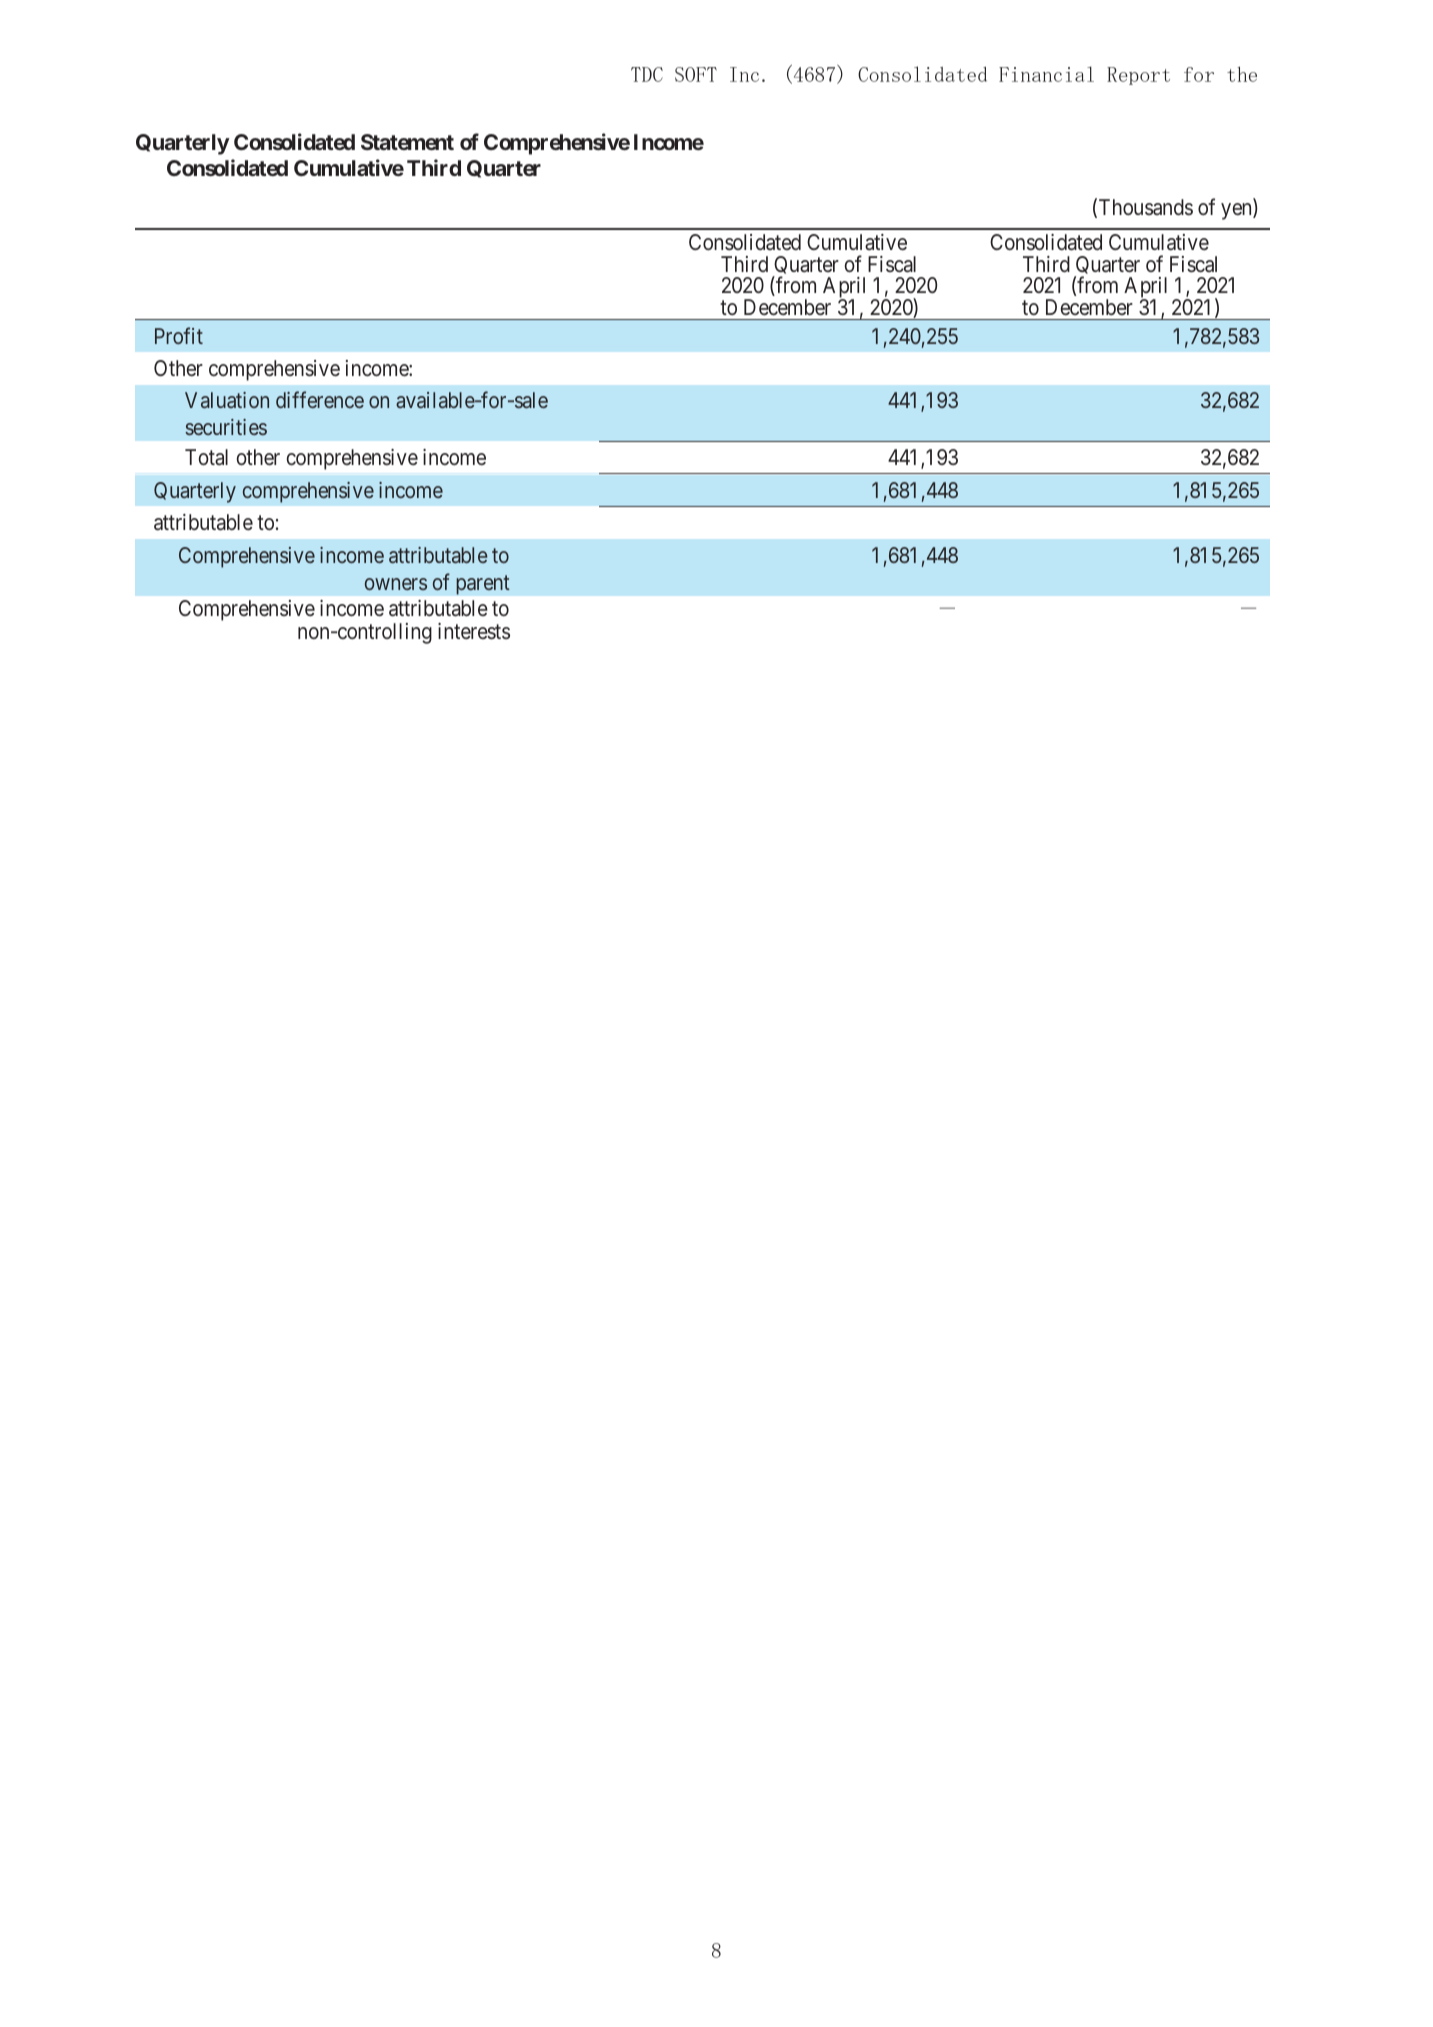 This screenshot has width=1433, height=2027. Describe the element at coordinates (226, 427) in the screenshot. I see `securities` at that location.
